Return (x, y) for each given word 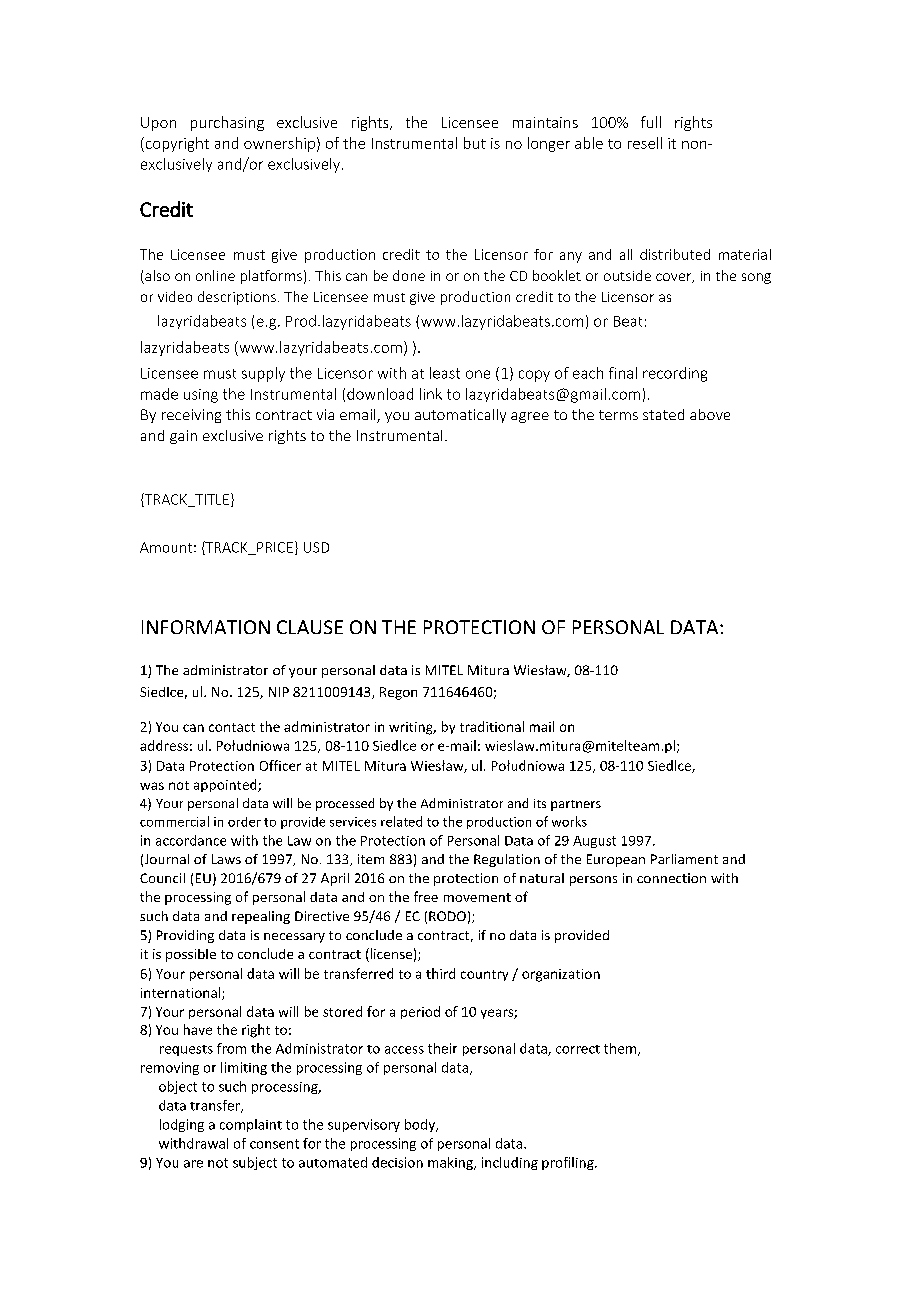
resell (645, 143)
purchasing (227, 123)
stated (663, 414)
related (401, 821)
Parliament (684, 859)
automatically (460, 416)
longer (549, 144)
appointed (226, 785)
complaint (251, 1125)
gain (183, 437)
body (421, 1125)
